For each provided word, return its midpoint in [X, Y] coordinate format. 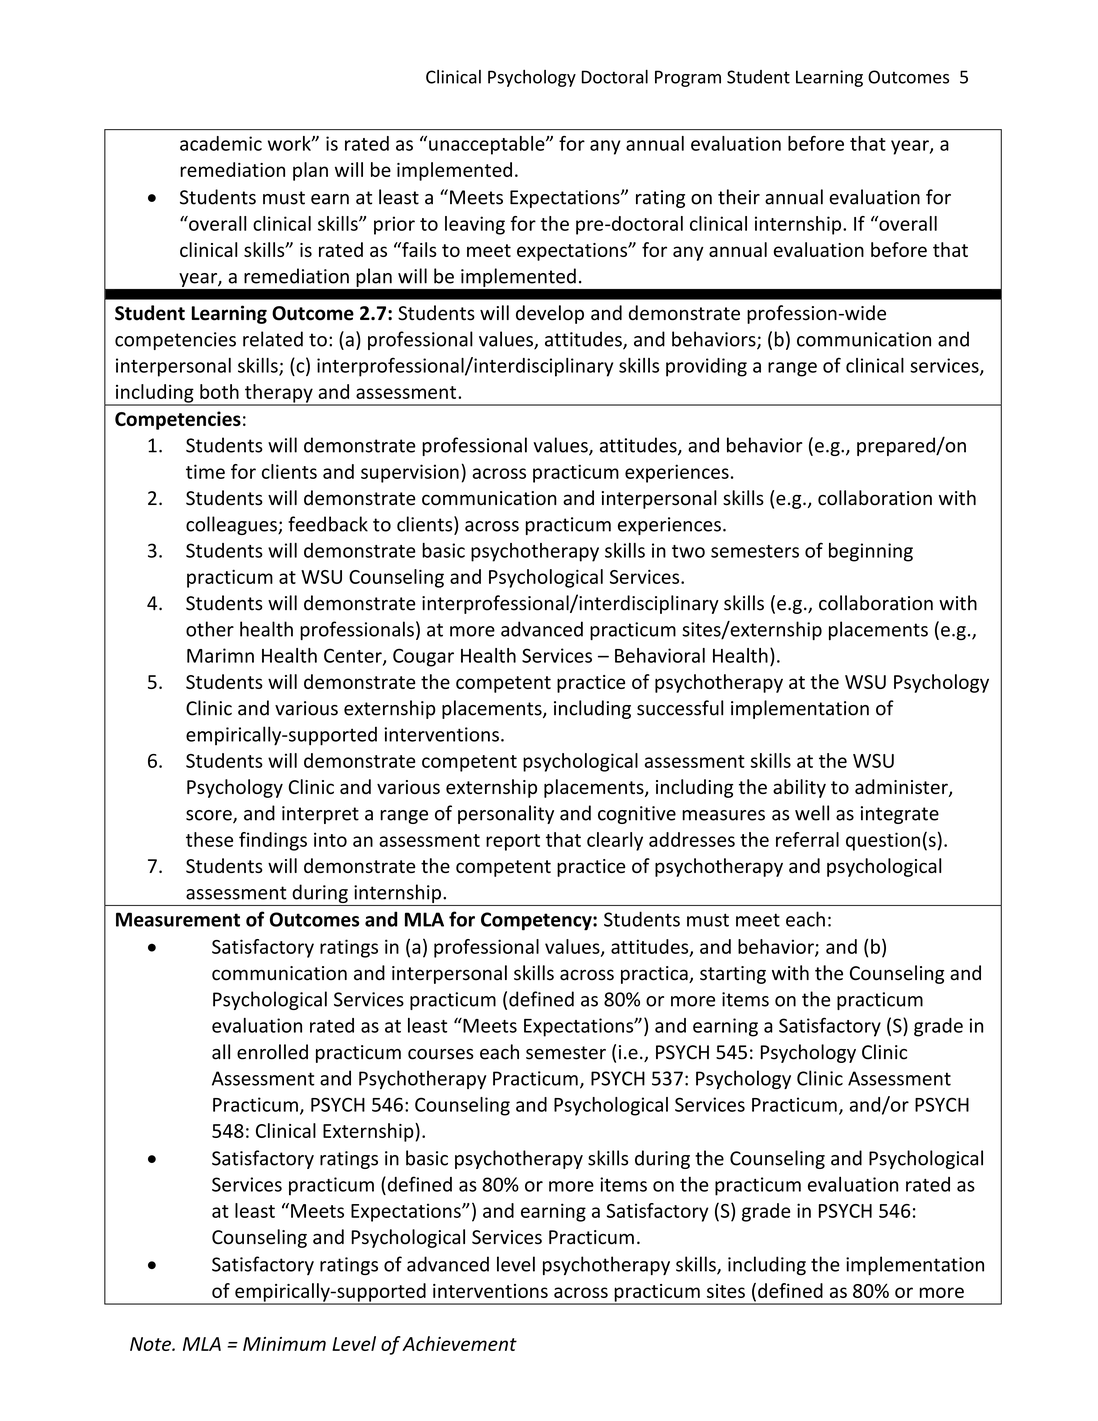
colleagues [232, 525]
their [739, 197]
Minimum [284, 1344]
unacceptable [488, 145]
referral [807, 839]
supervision [410, 473]
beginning [871, 552]
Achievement [459, 1343]
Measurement [178, 919]
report [513, 842]
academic [221, 143]
